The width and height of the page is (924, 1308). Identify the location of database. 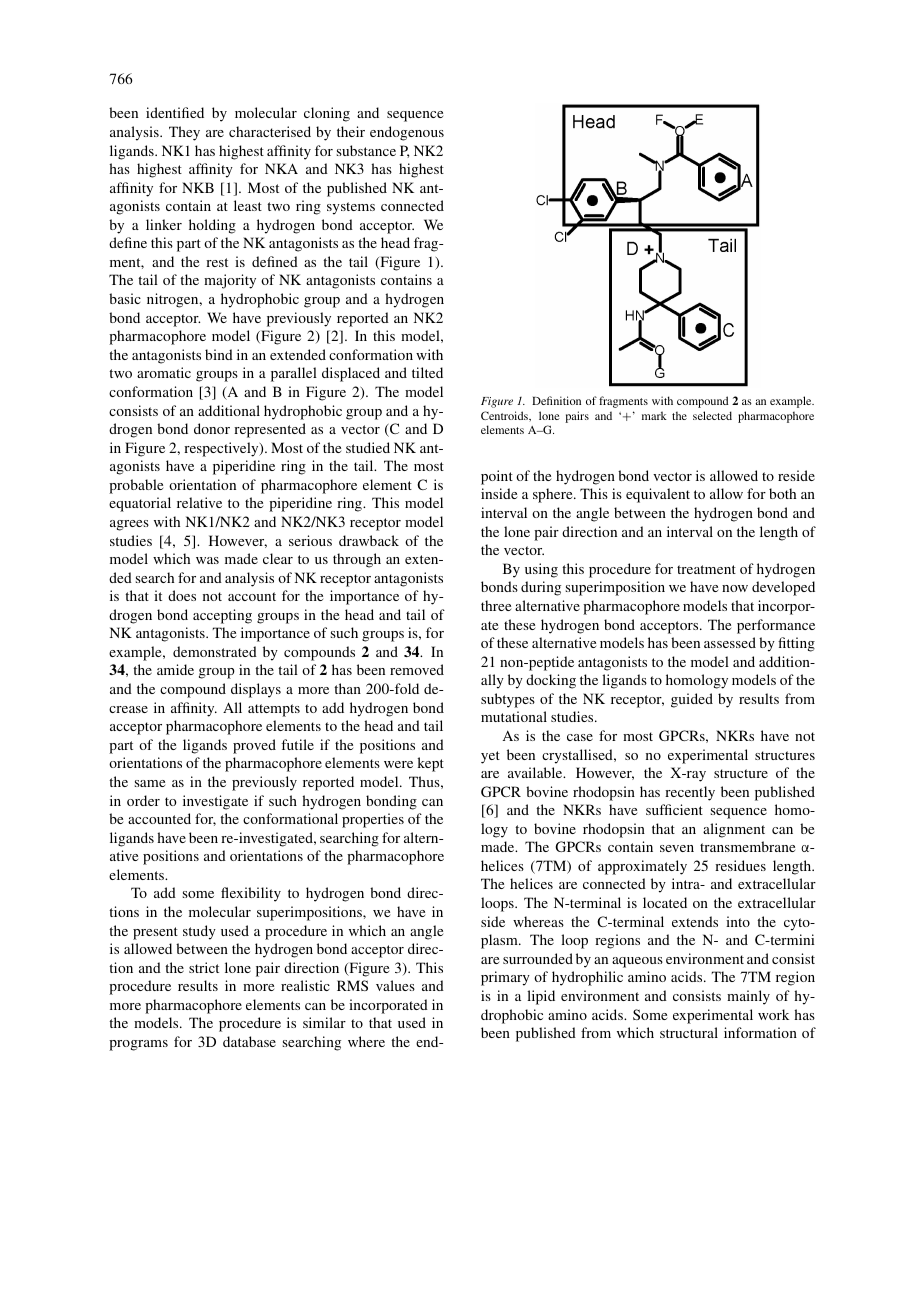
(249, 1041).
